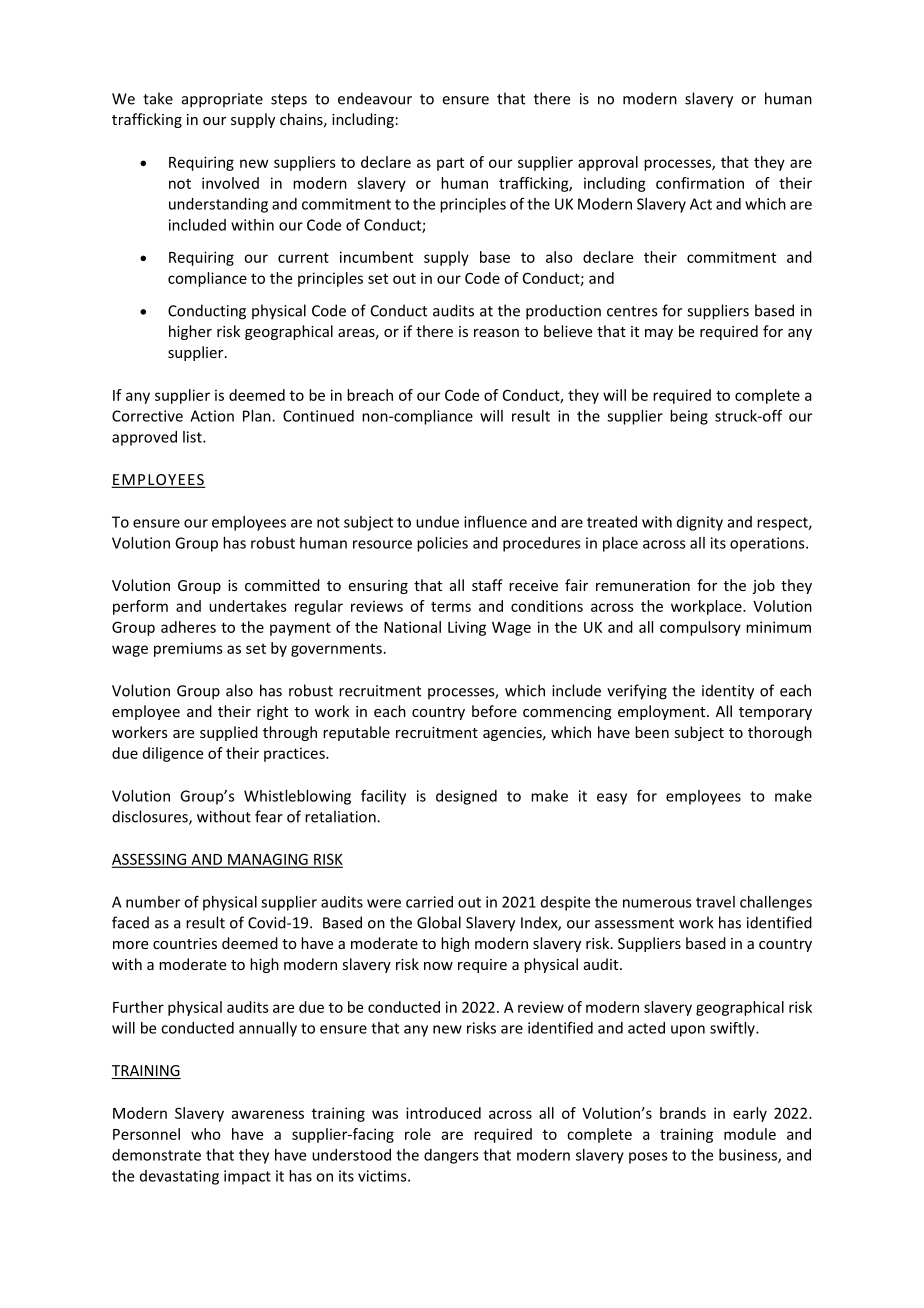 The height and width of the screenshot is (1308, 924). Describe the element at coordinates (700, 523) in the screenshot. I see `dignity` at that location.
